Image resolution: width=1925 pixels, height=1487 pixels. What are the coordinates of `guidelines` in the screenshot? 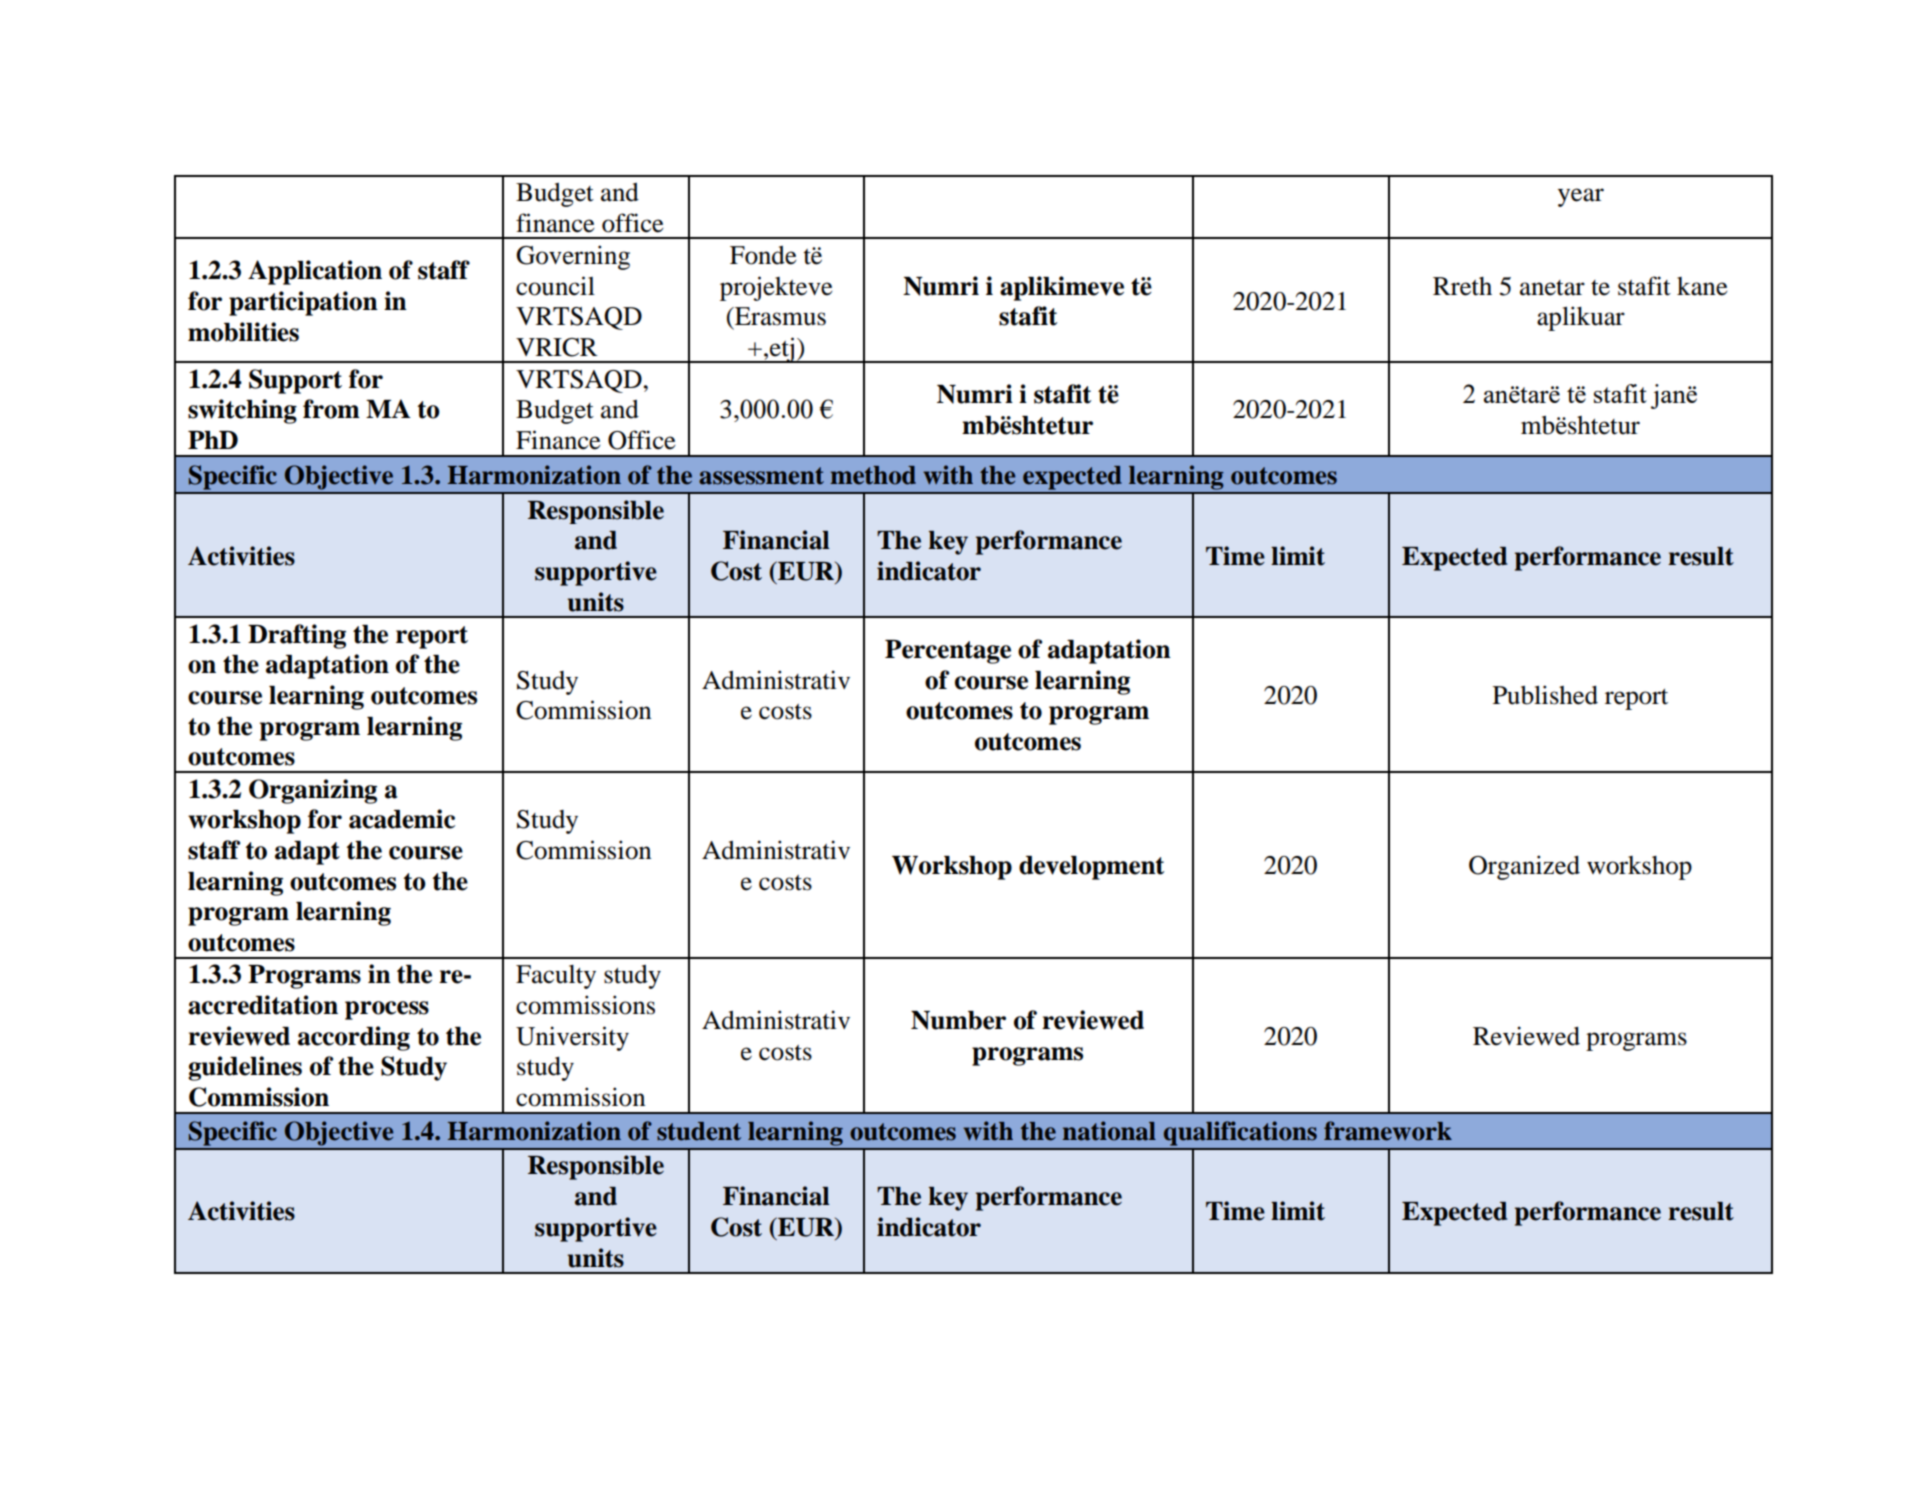 It's located at (245, 1068).
